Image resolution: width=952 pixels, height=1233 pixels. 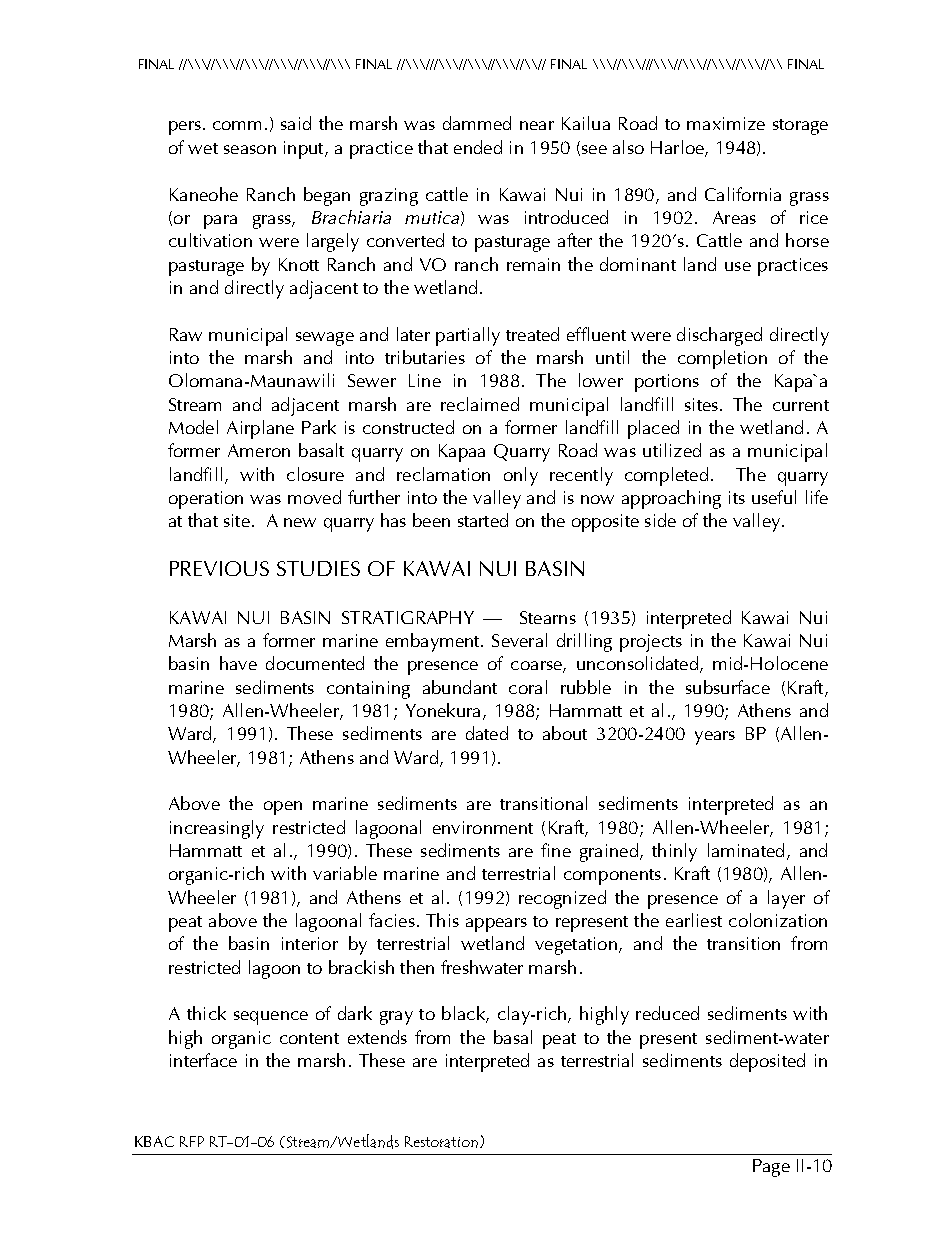 What do you see at coordinates (310, 943) in the page?
I see `interior` at bounding box center [310, 943].
